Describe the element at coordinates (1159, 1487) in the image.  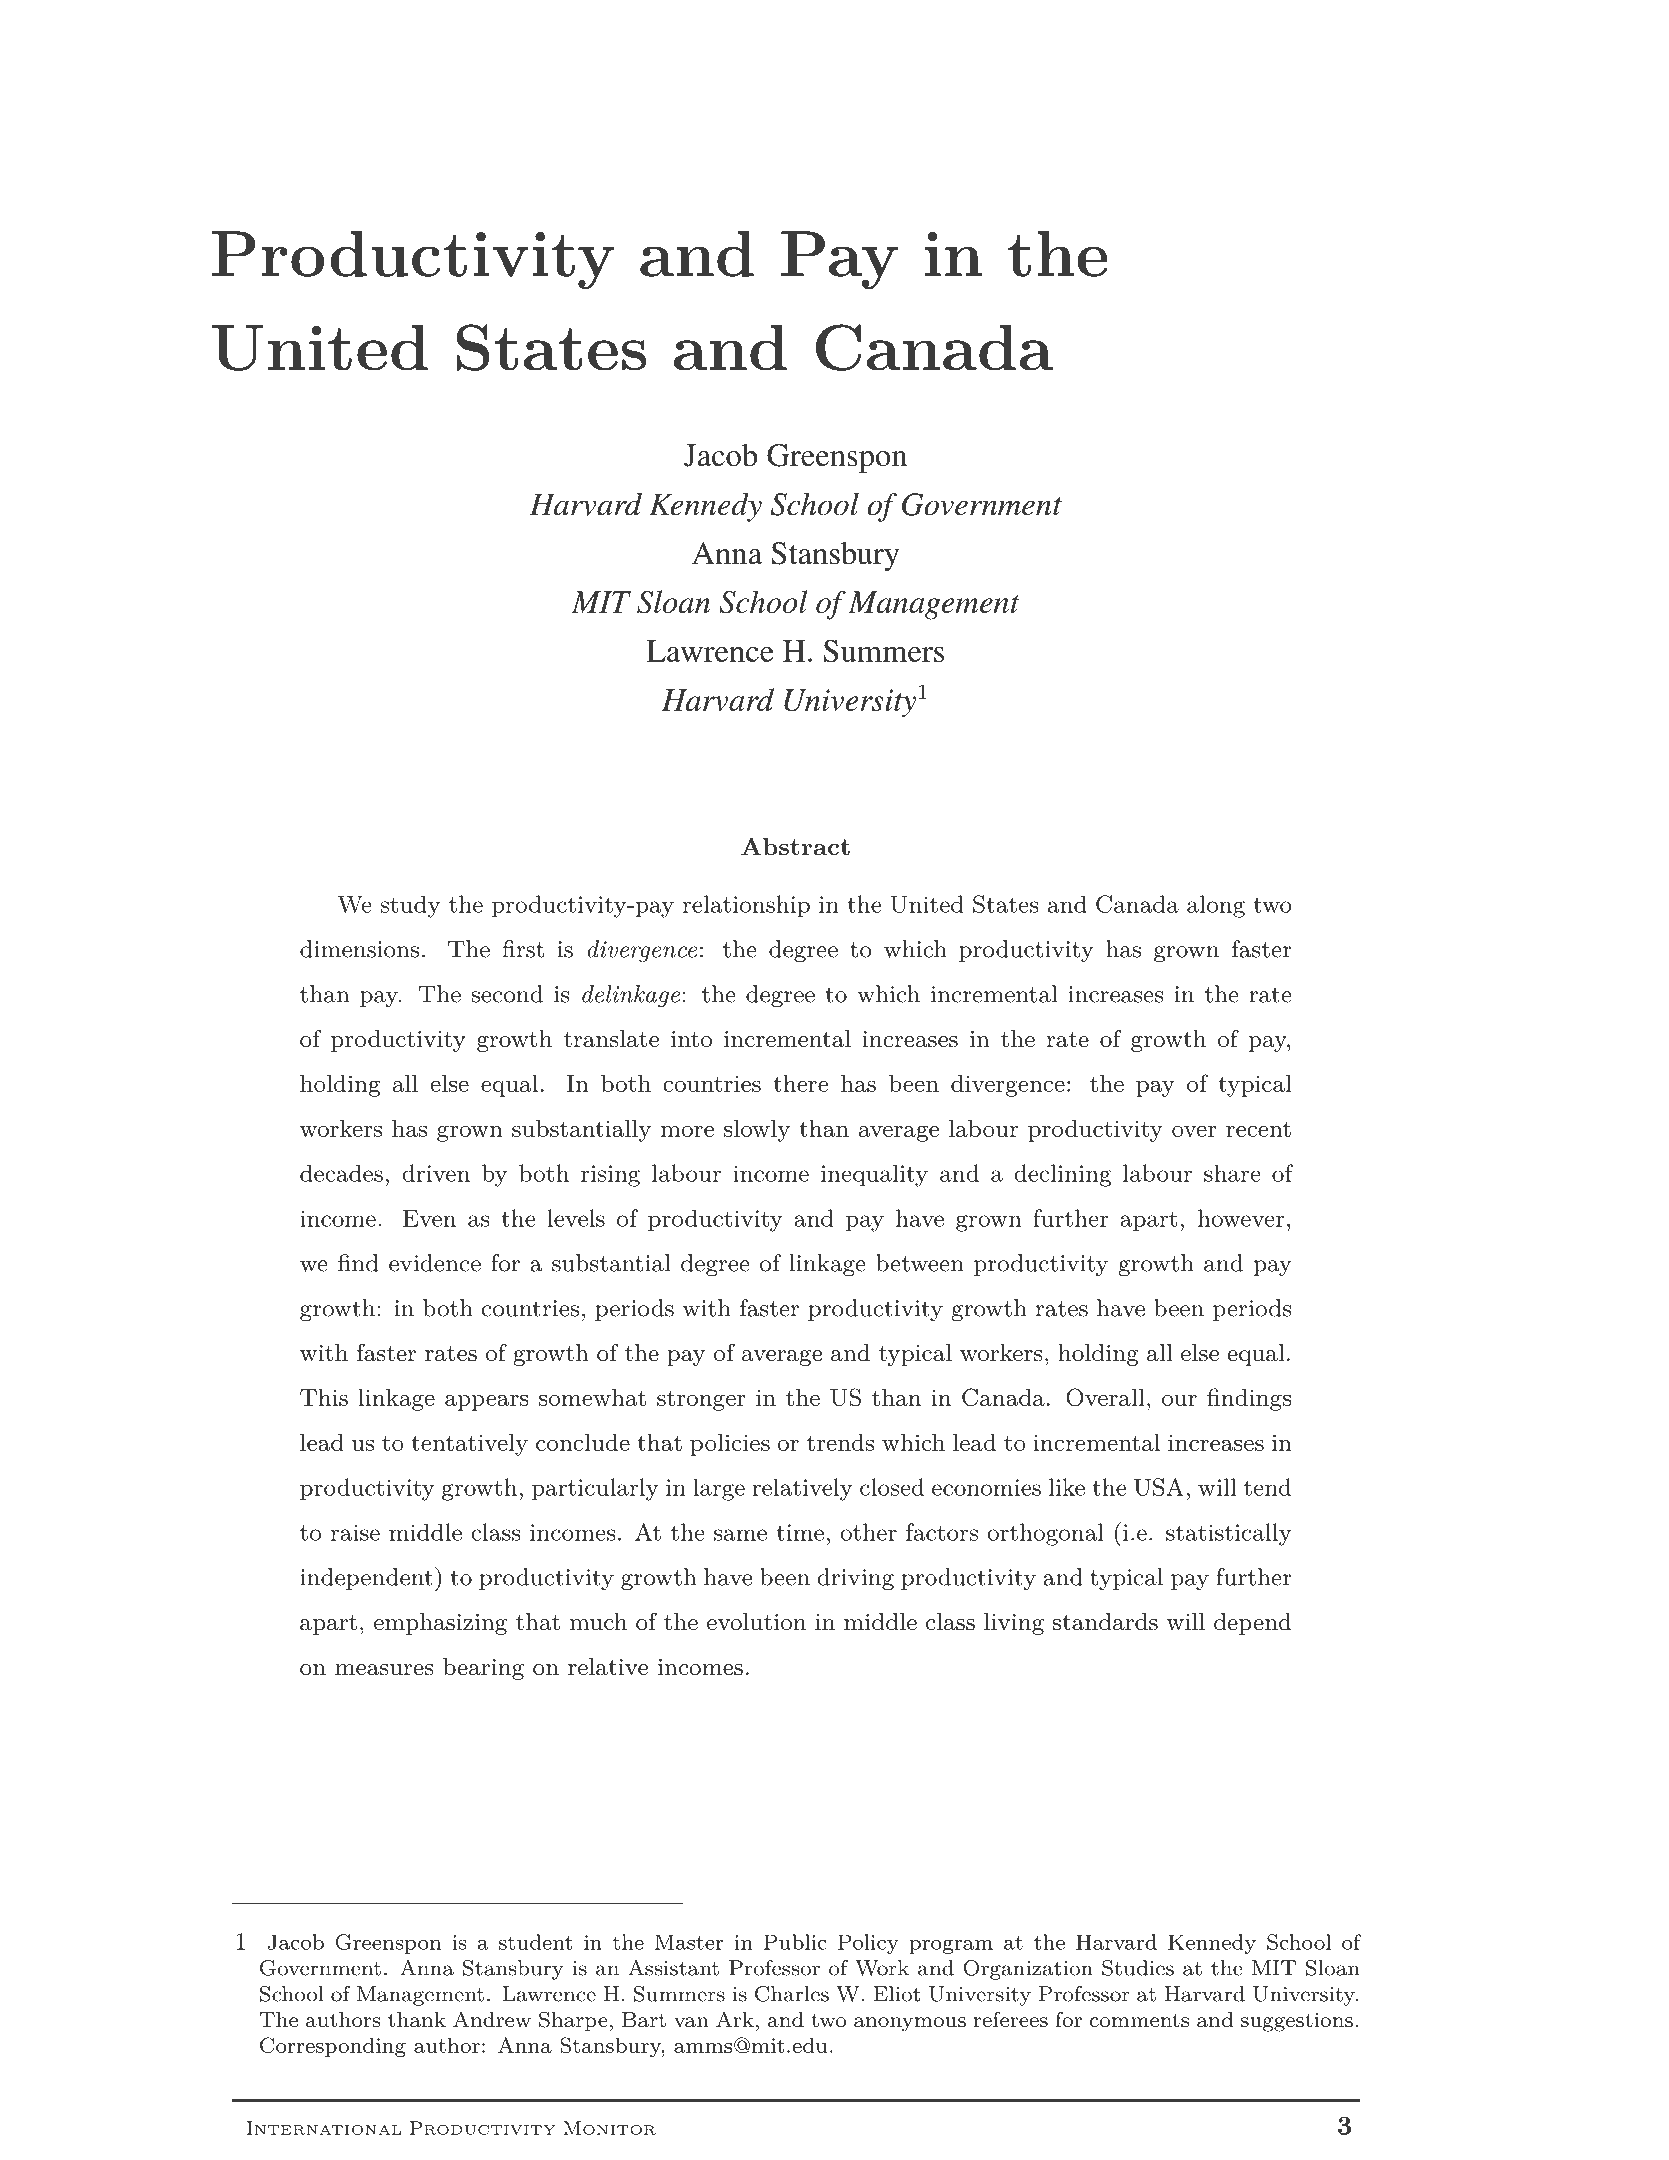
I see `USA` at that location.
